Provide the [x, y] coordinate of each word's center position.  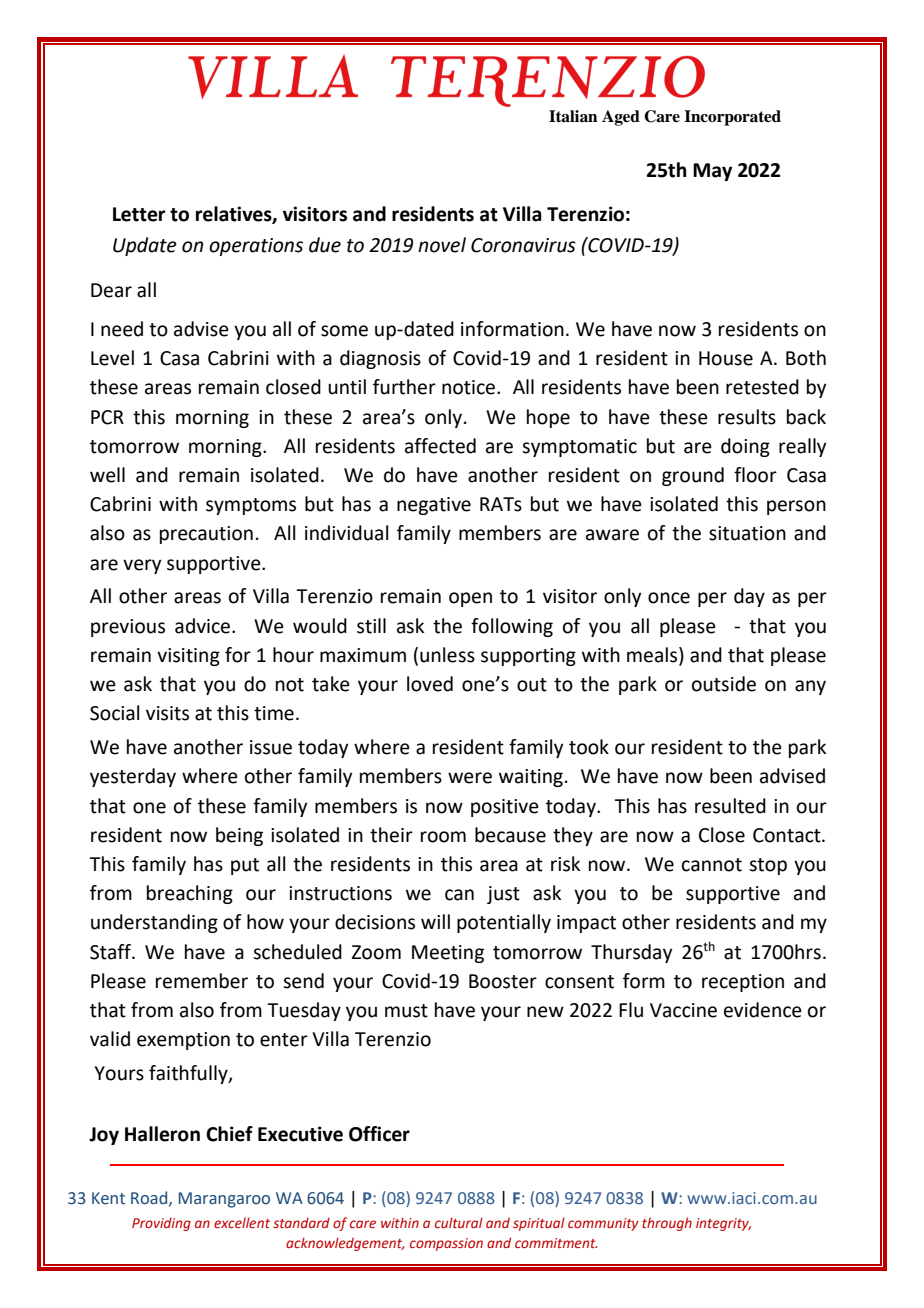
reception [743, 983]
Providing [161, 1224]
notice [470, 387]
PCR [107, 417]
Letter [139, 214]
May [712, 172]
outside [724, 684]
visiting [188, 657]
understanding [154, 923]
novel [442, 245]
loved [430, 684]
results [747, 417]
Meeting [448, 954]
